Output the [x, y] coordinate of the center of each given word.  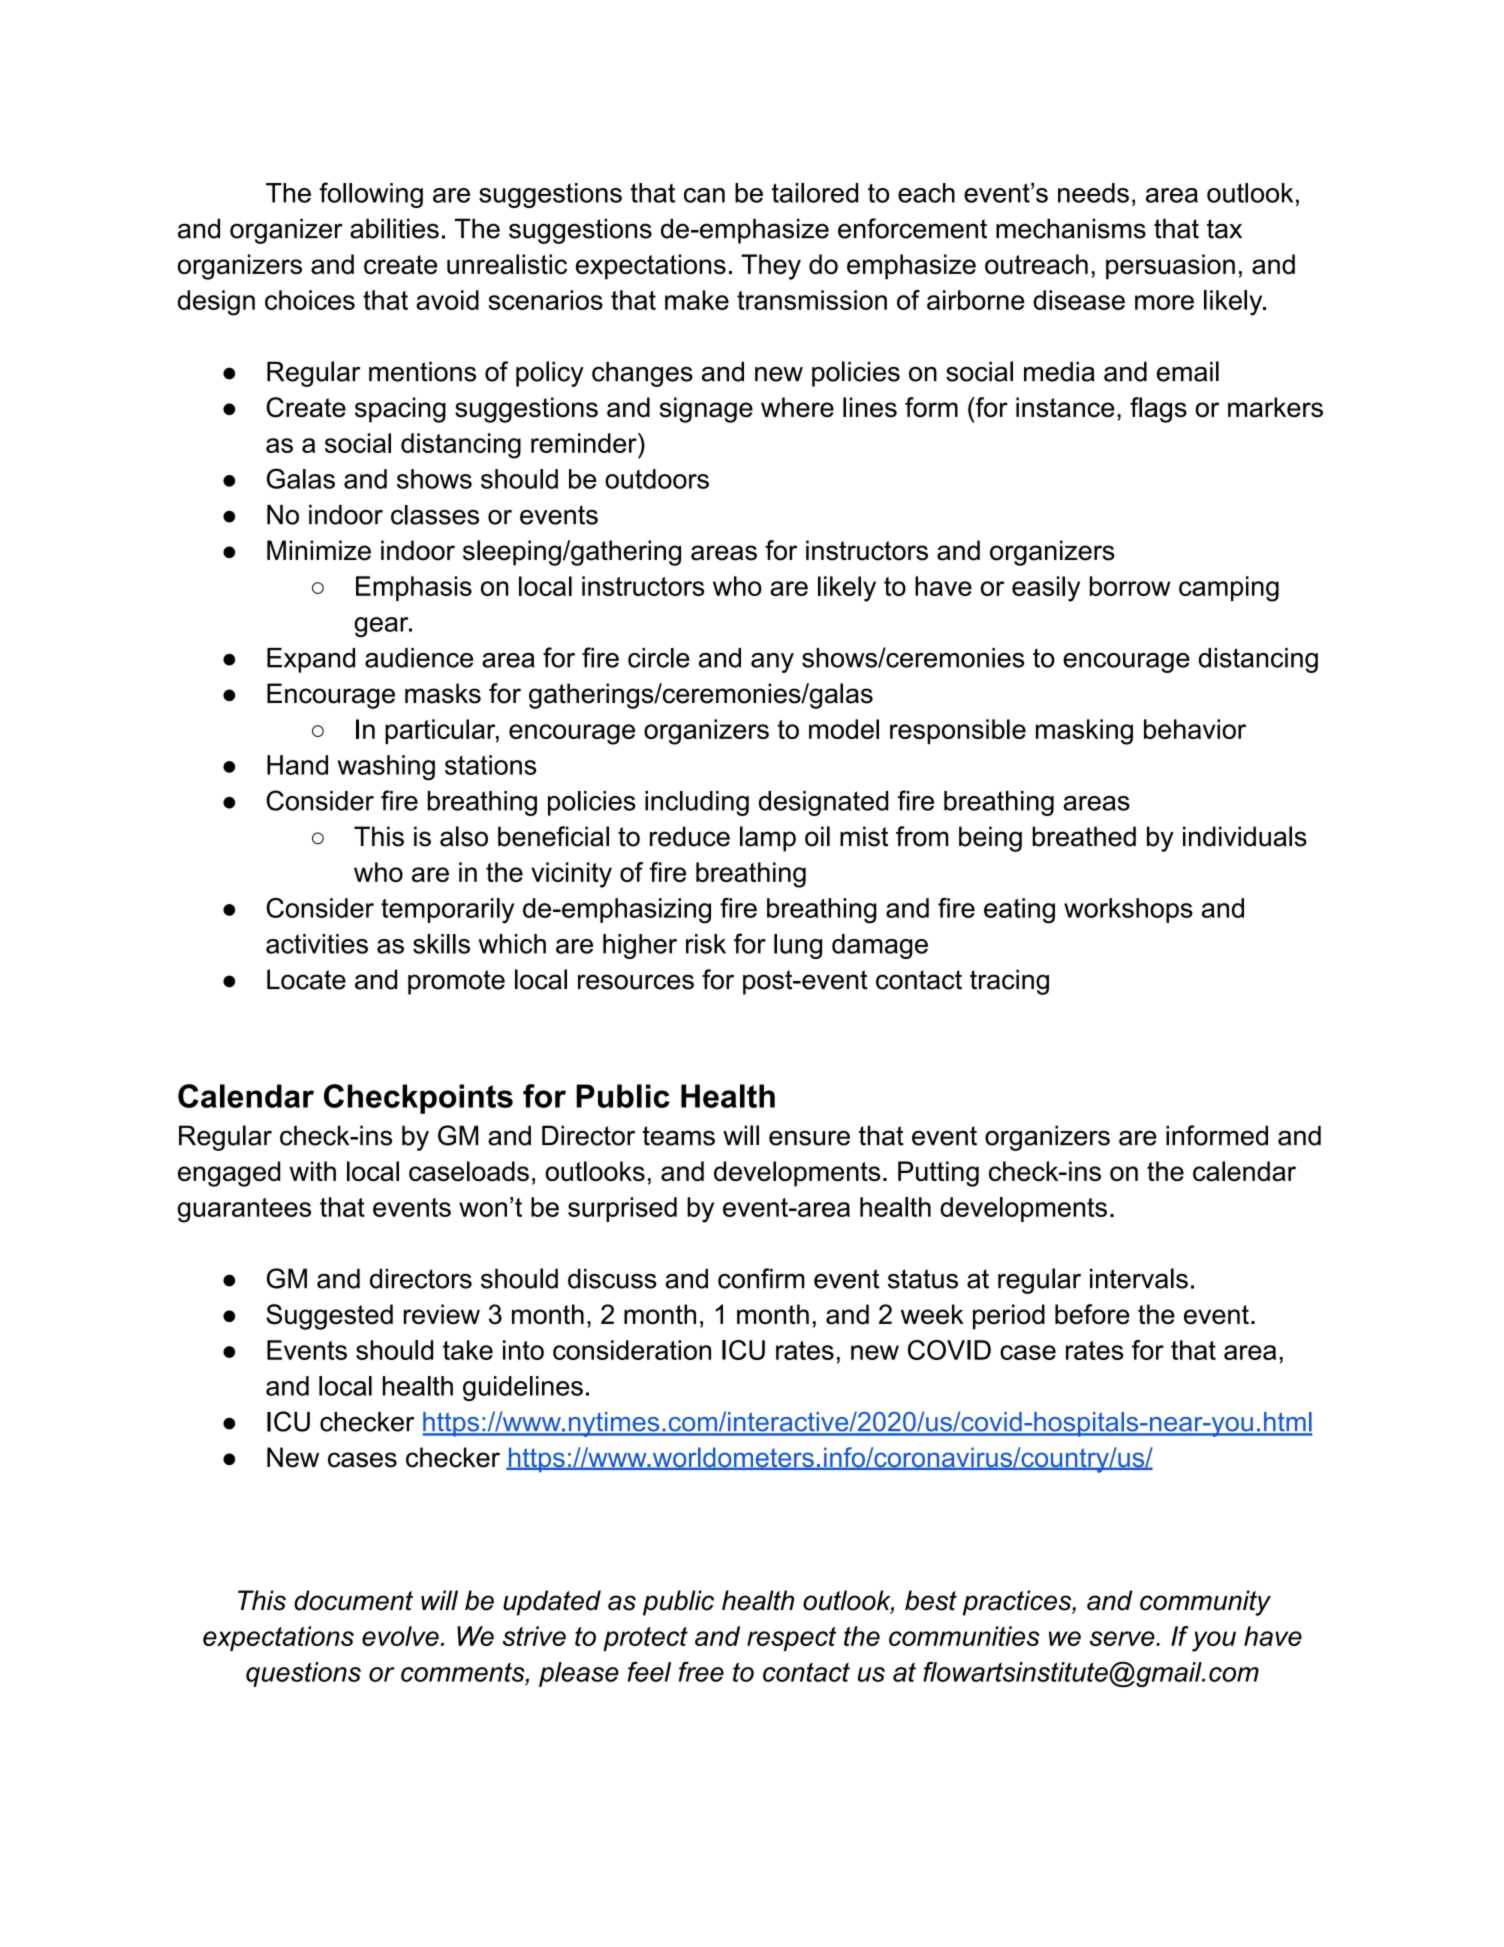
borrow [1130, 586]
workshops [1128, 910]
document [353, 1600]
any [772, 663]
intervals [1139, 1278]
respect [791, 1639]
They [771, 267]
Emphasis [414, 588]
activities [317, 944]
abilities [394, 228]
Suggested [329, 1317]
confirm [761, 1278]
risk [706, 944]
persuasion [1170, 267]
